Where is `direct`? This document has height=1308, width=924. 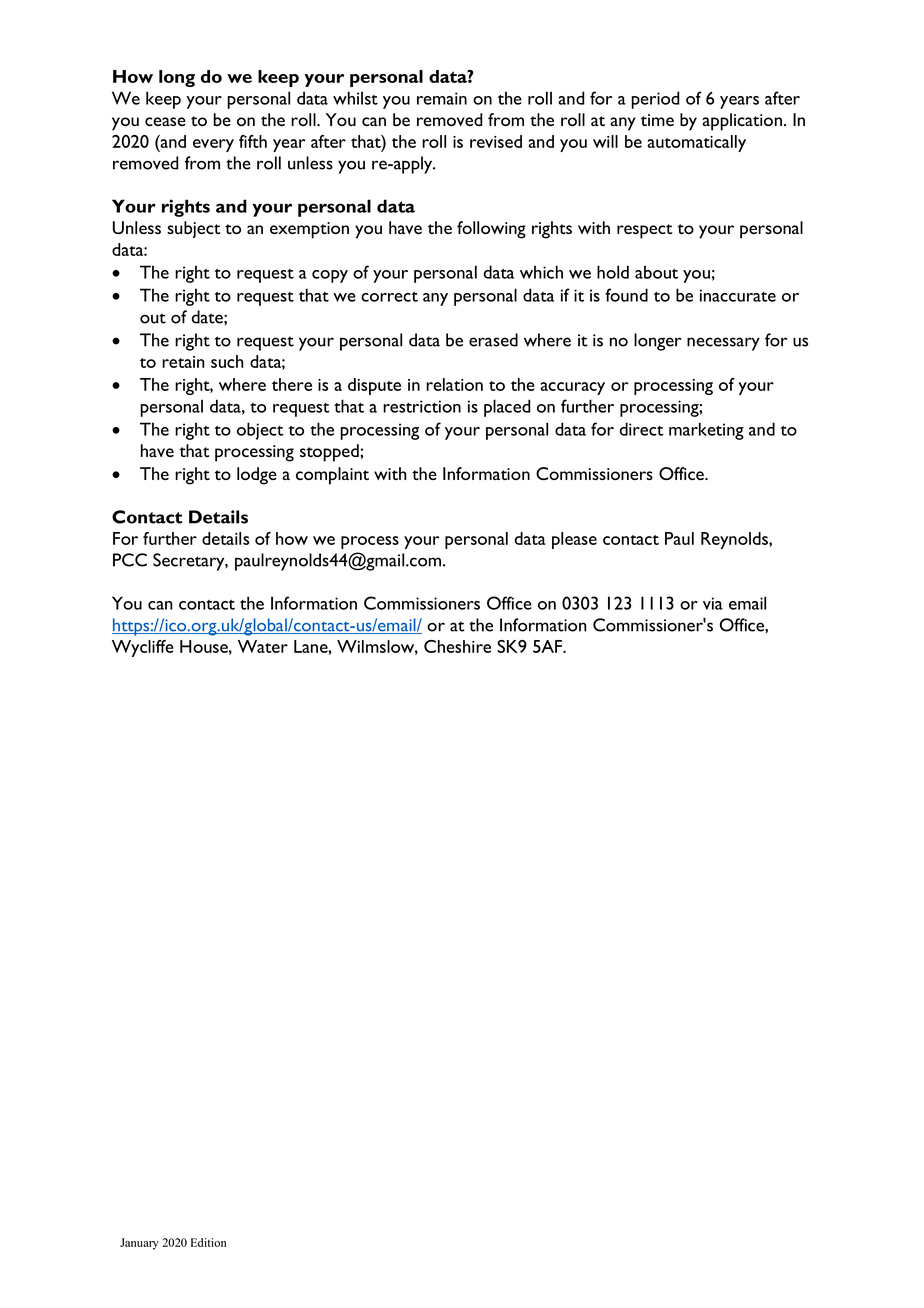 direct is located at coordinates (642, 429).
